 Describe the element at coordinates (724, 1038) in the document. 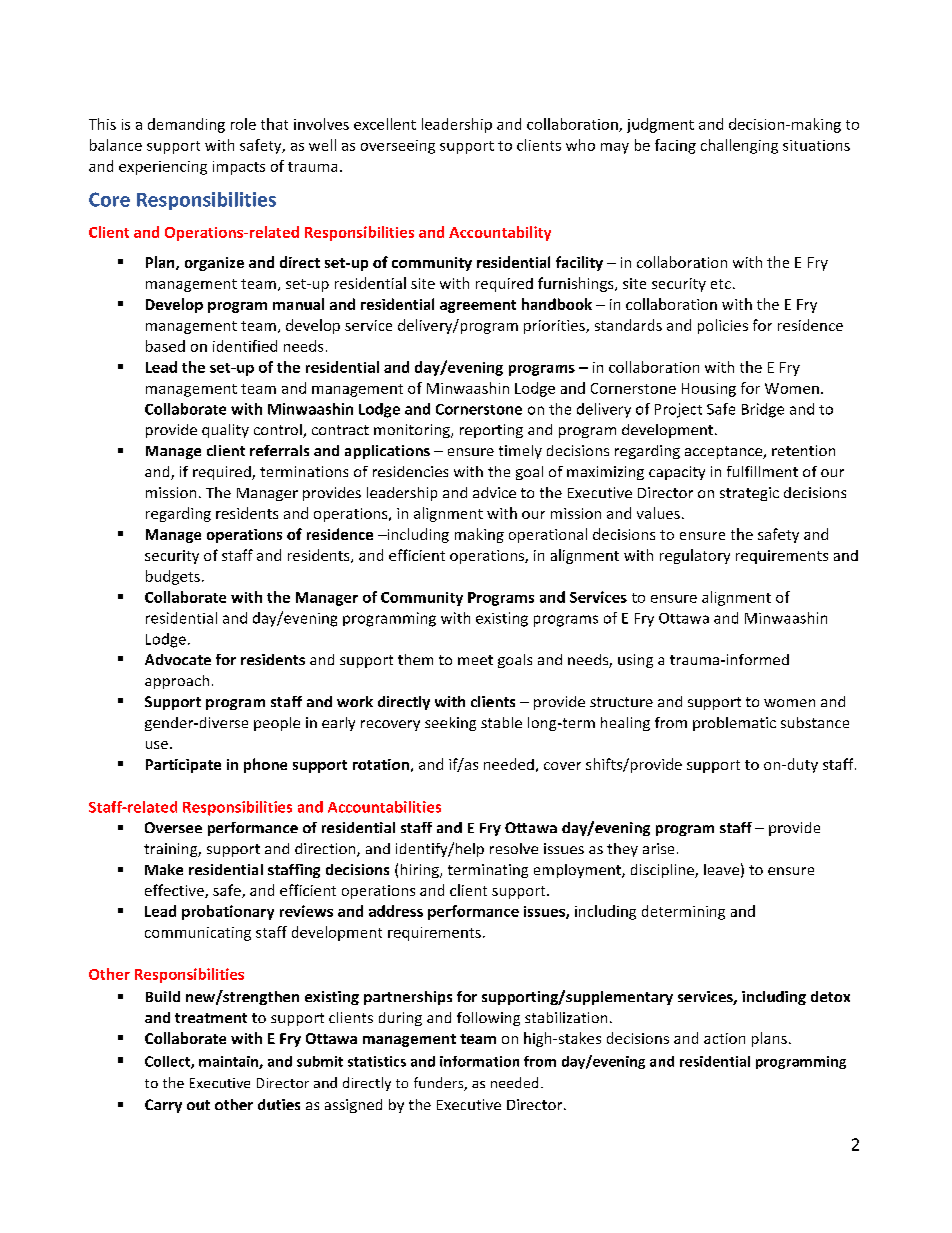

I see `action` at that location.
